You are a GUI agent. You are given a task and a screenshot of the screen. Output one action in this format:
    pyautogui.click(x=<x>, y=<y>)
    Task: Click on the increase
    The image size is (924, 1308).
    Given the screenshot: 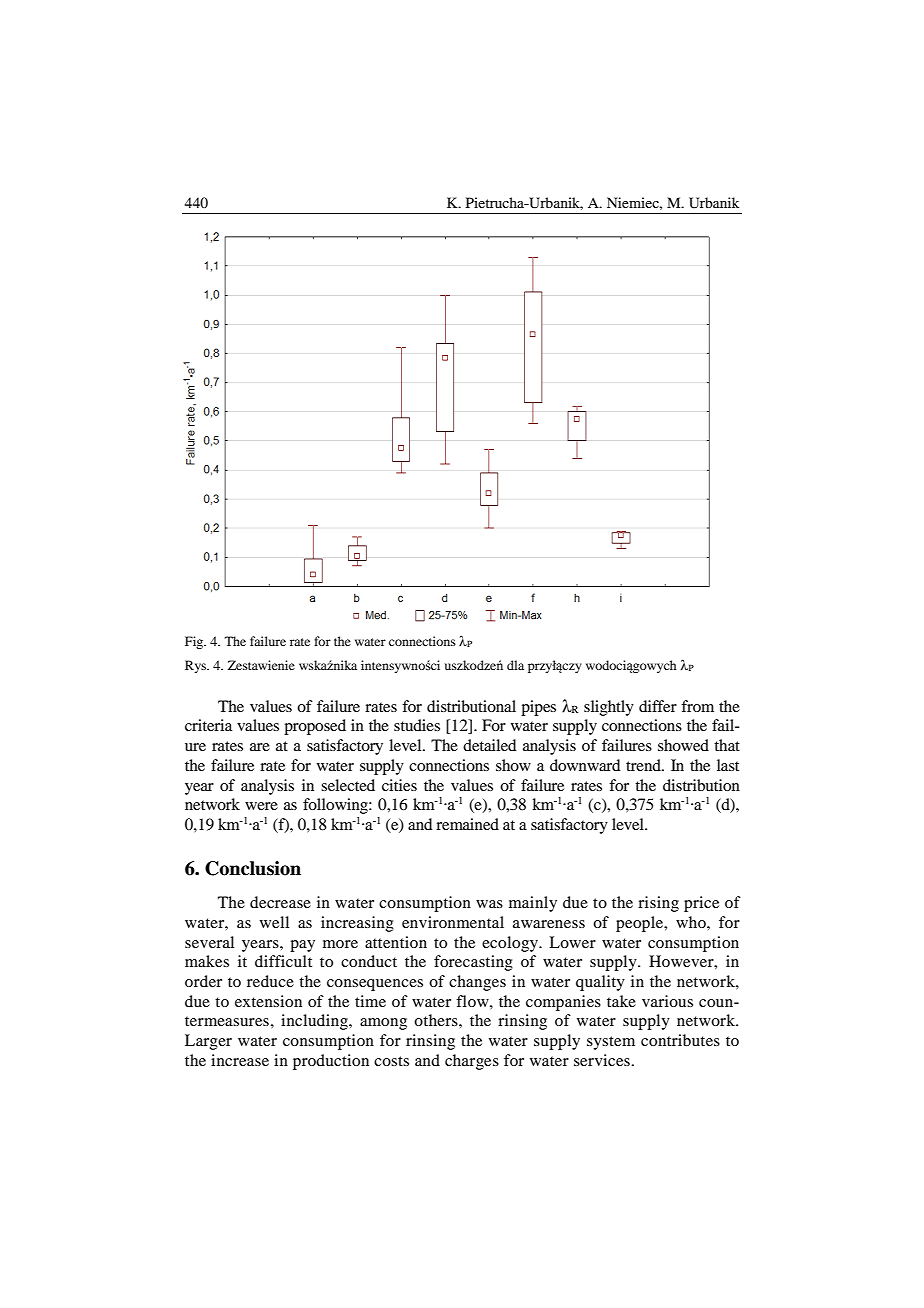 What is the action you would take?
    pyautogui.click(x=240, y=1060)
